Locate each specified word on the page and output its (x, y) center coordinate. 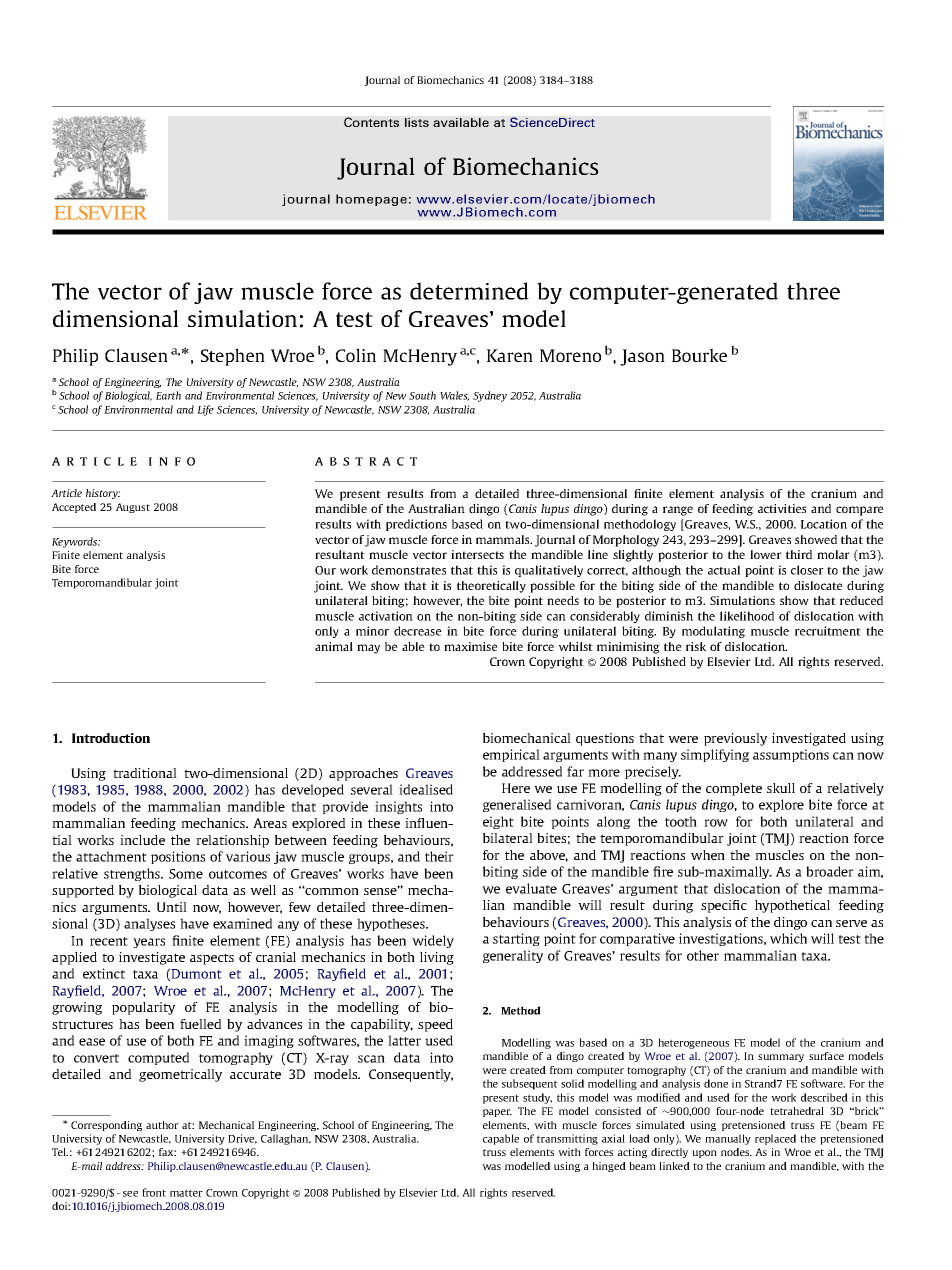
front (154, 1192)
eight (498, 822)
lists (417, 122)
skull (781, 788)
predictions (416, 525)
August (133, 508)
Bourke (699, 355)
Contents (371, 122)
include (142, 840)
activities (782, 508)
